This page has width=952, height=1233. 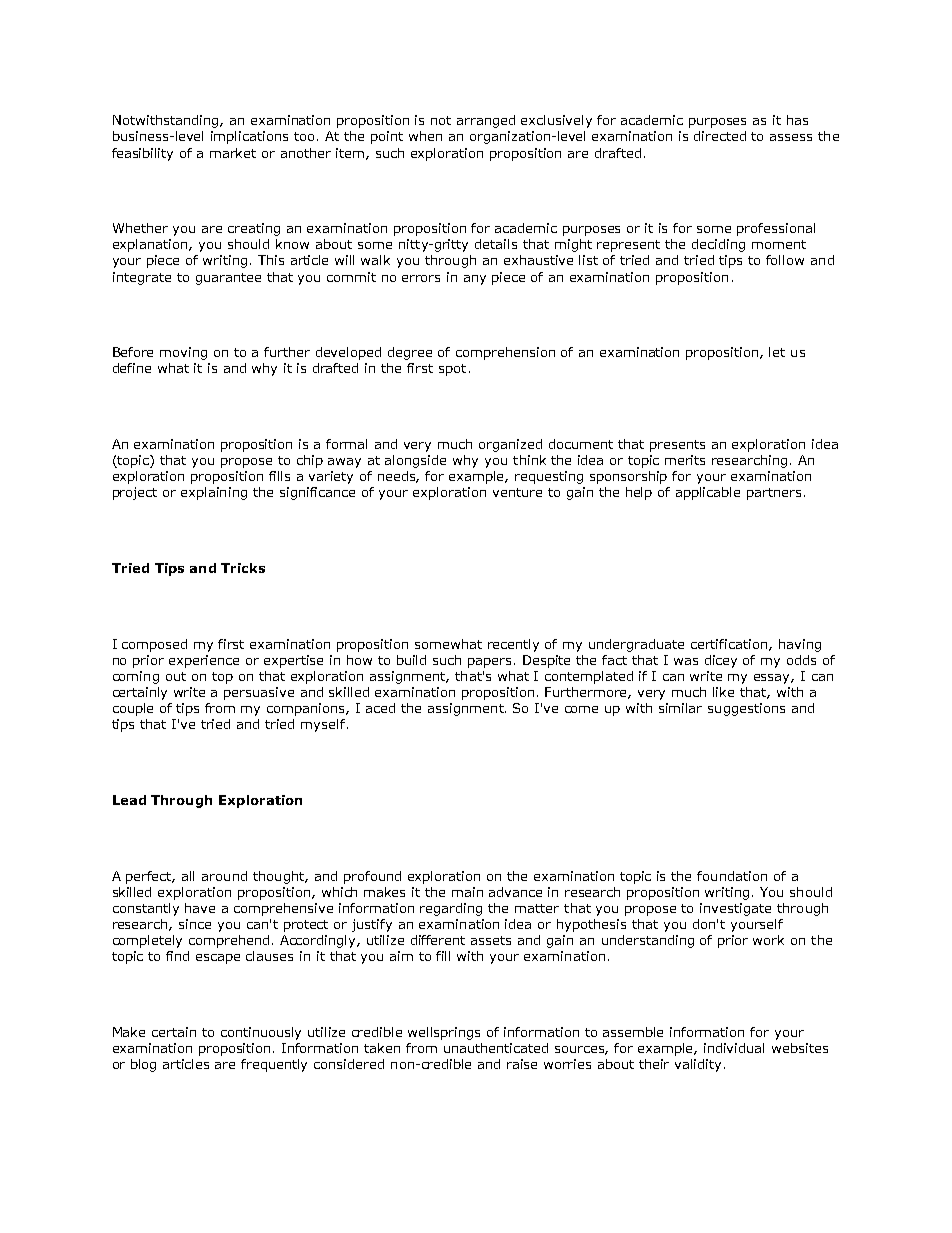 I want to click on moving, so click(x=183, y=353).
